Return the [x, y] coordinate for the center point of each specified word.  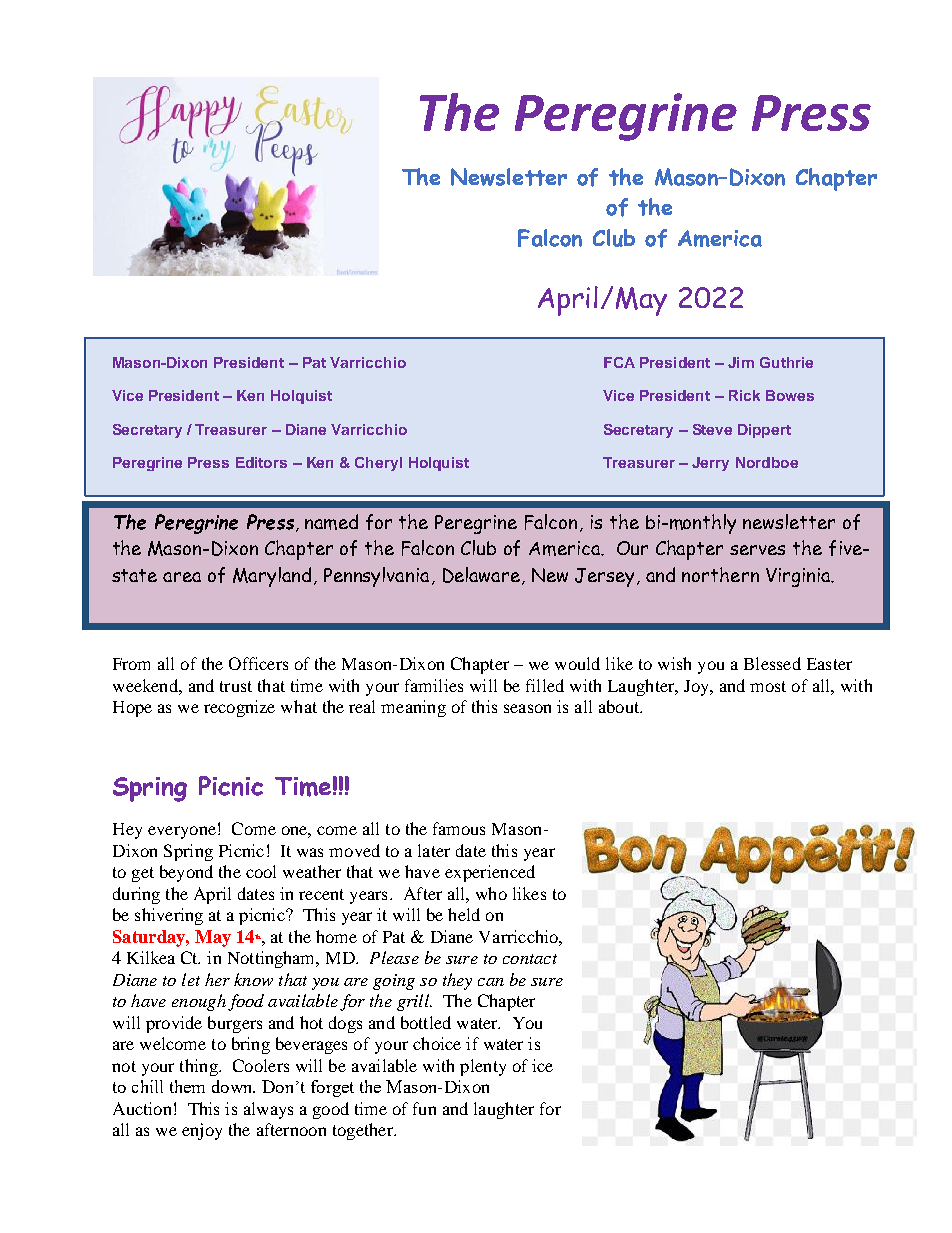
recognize [239, 708]
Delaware [483, 576]
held [464, 914]
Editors [261, 462]
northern [720, 574]
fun [424, 1108]
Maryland [274, 577]
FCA [619, 362]
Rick [744, 395]
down [233, 1086]
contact [530, 959]
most [768, 686]
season [527, 708]
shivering [169, 916]
